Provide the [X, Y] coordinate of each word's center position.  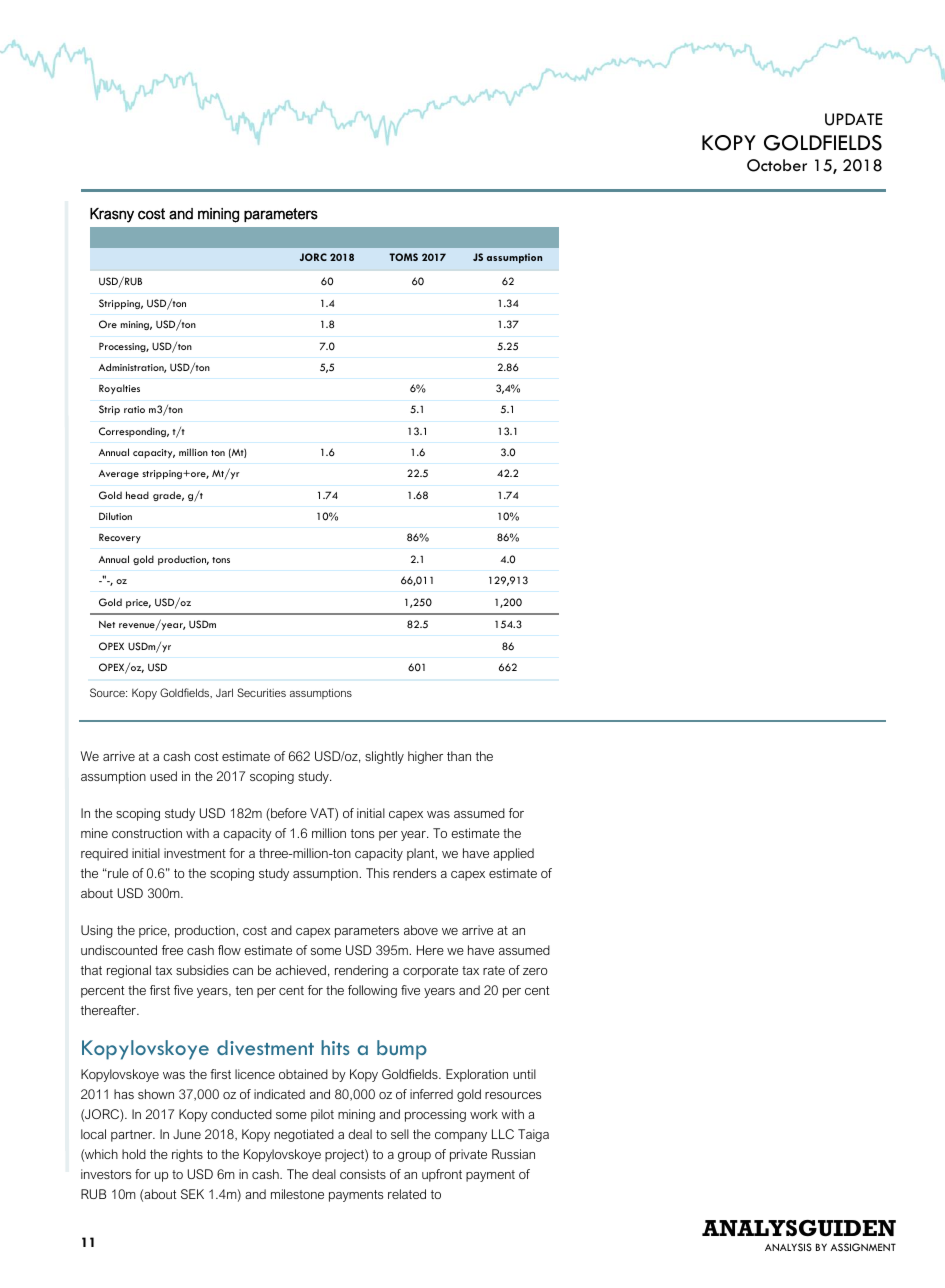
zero [535, 971]
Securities [261, 692]
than [459, 756]
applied [513, 854]
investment [195, 853]
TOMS [403, 257]
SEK [192, 1194]
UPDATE [853, 119]
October [777, 165]
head [137, 495]
